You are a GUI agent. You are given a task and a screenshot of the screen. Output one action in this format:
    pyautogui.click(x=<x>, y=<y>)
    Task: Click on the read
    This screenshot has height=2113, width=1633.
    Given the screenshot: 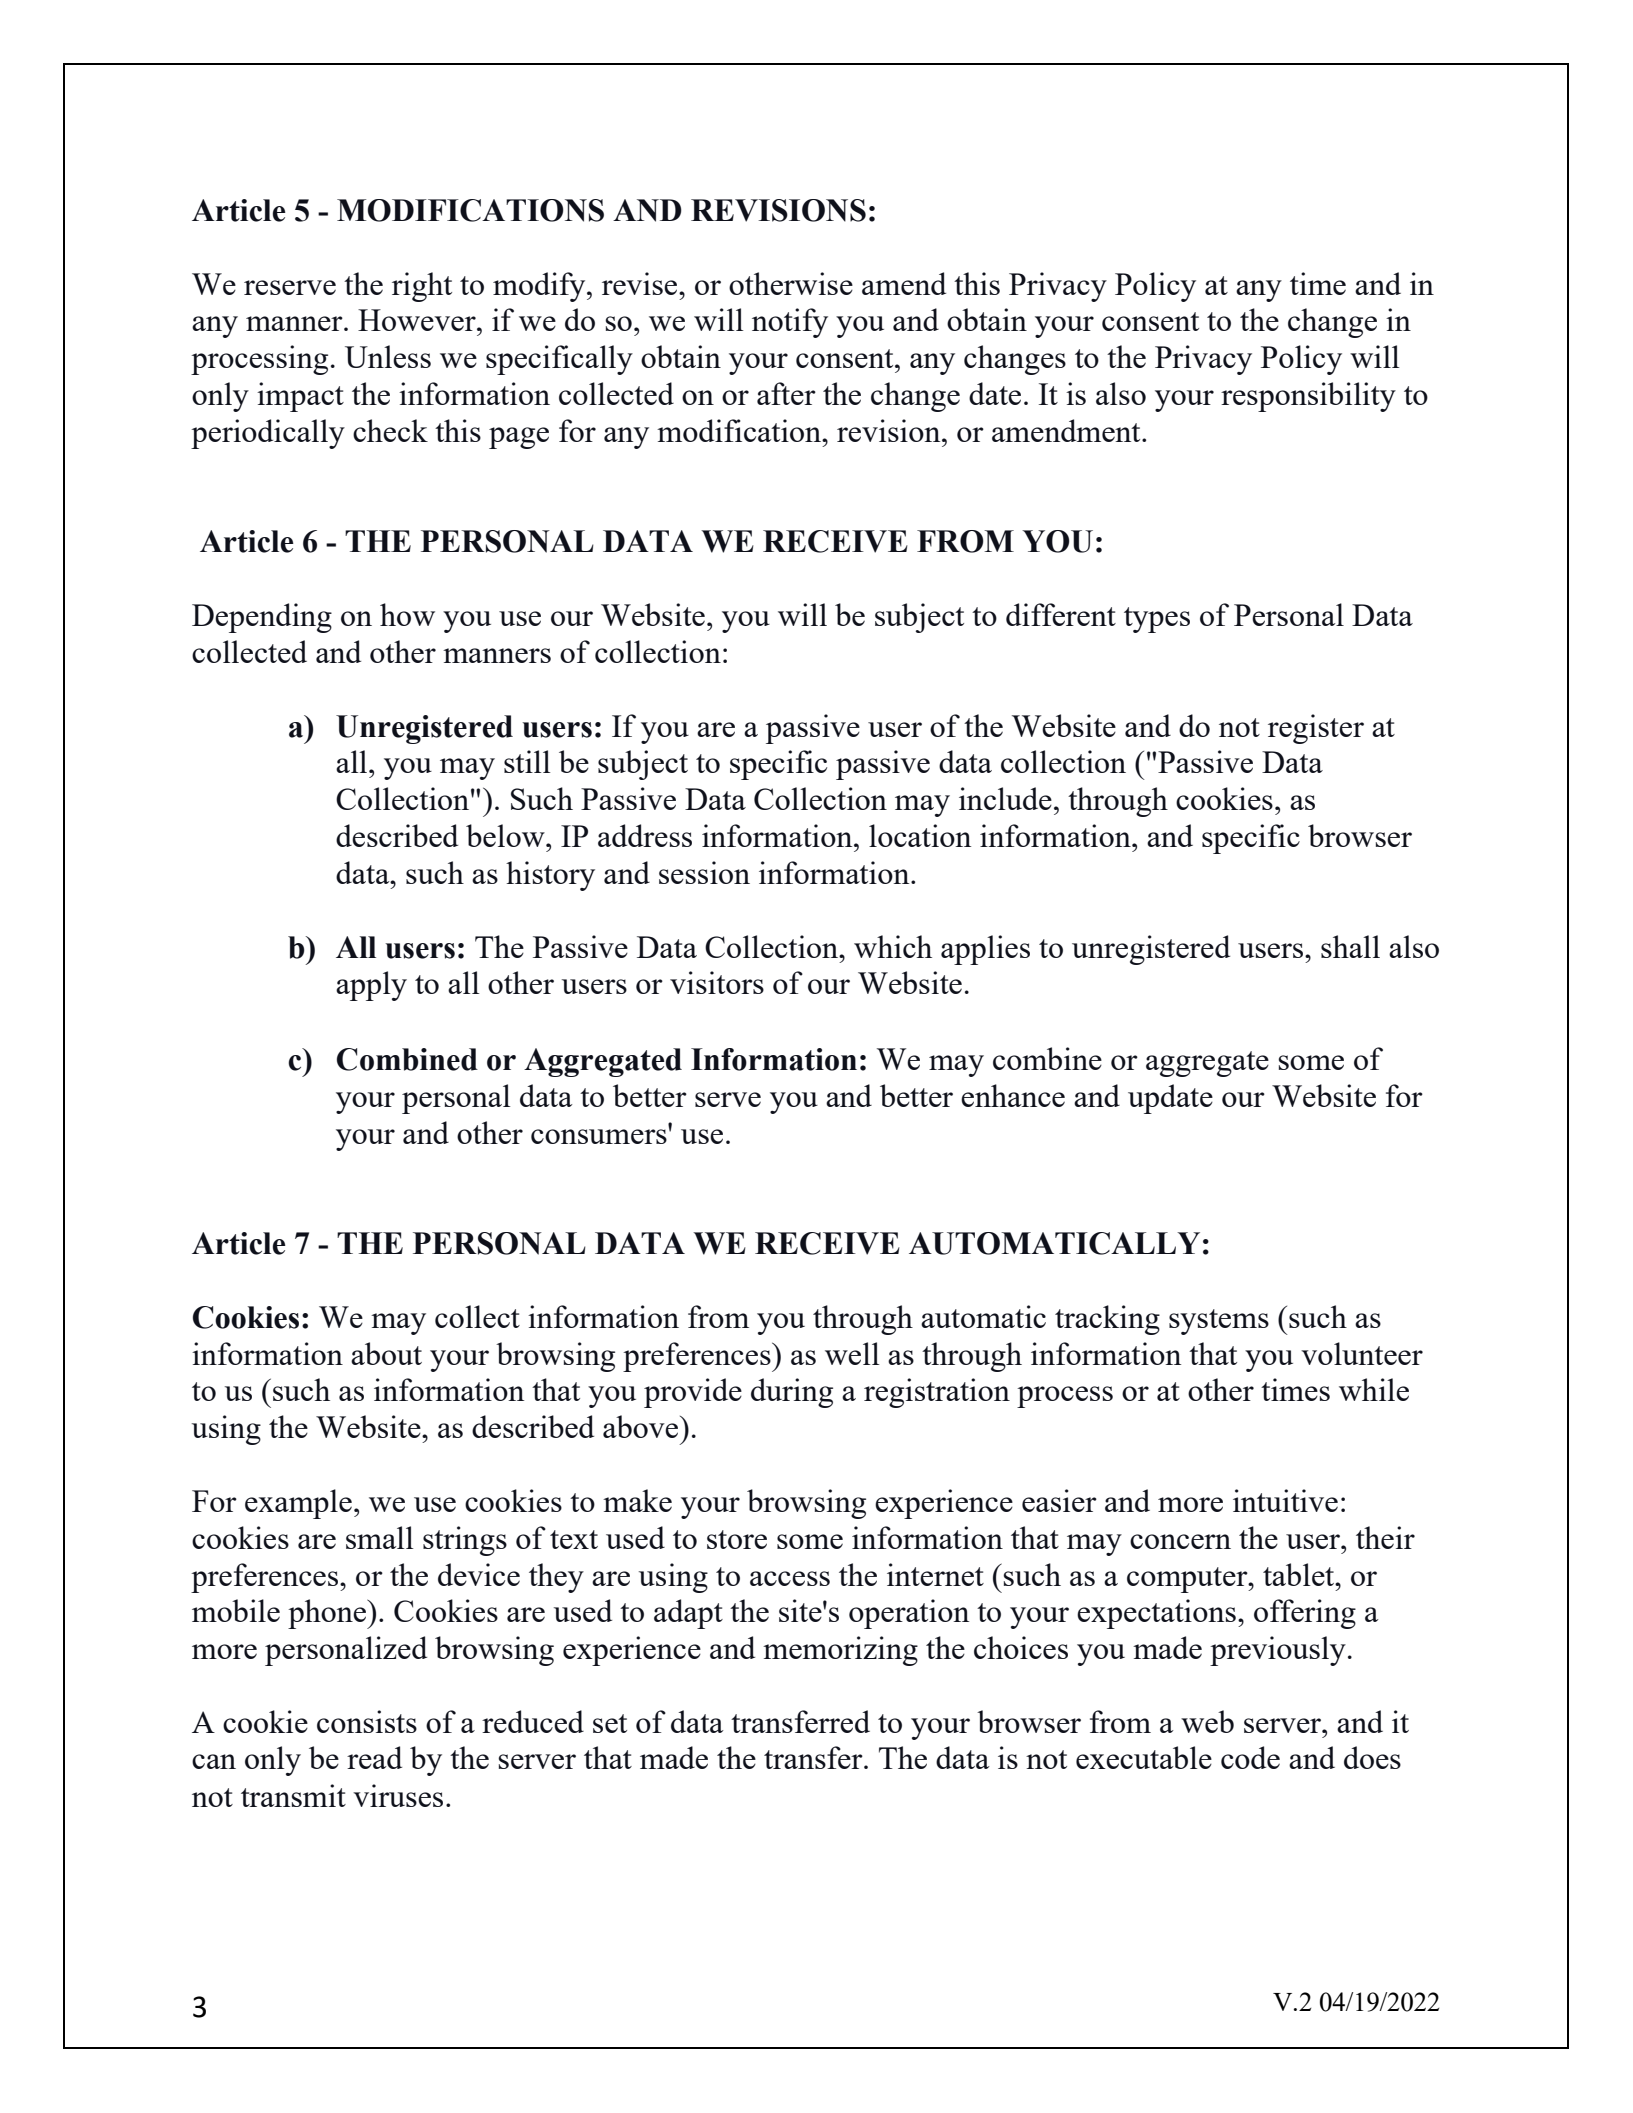 What is the action you would take?
    pyautogui.click(x=374, y=1757)
